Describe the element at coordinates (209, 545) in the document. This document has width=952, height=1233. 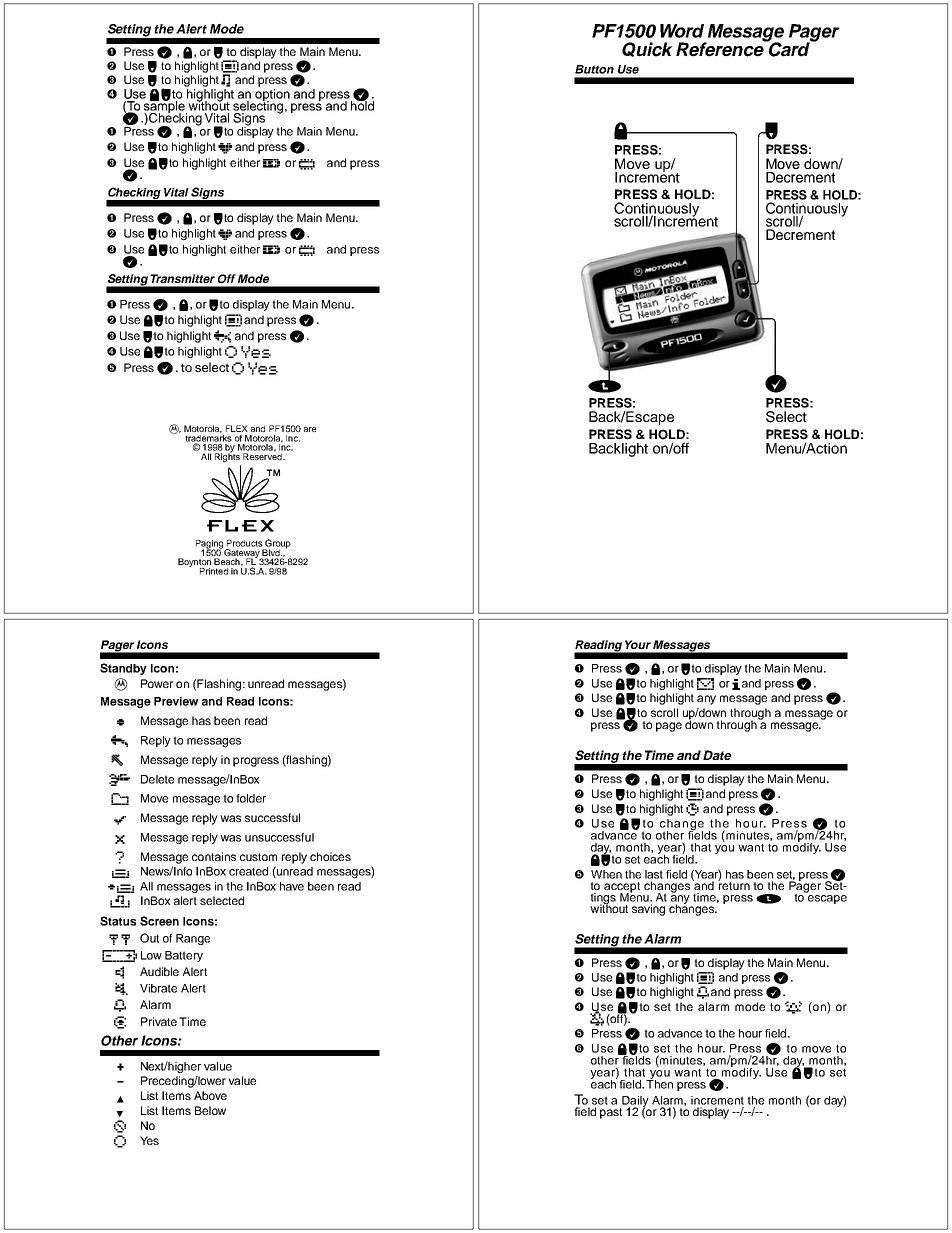
I see `Paging` at that location.
